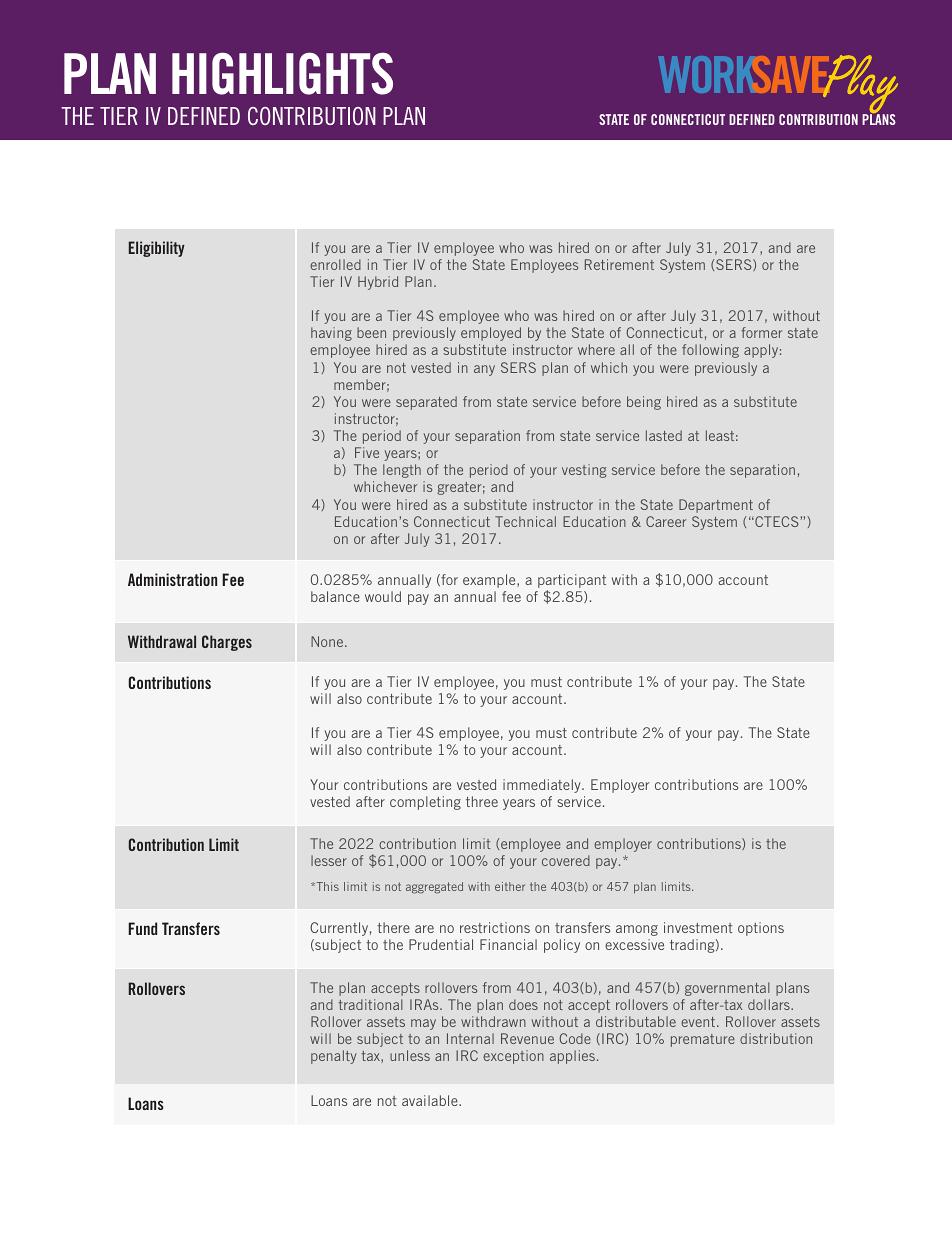  I want to click on separated, so click(426, 403).
